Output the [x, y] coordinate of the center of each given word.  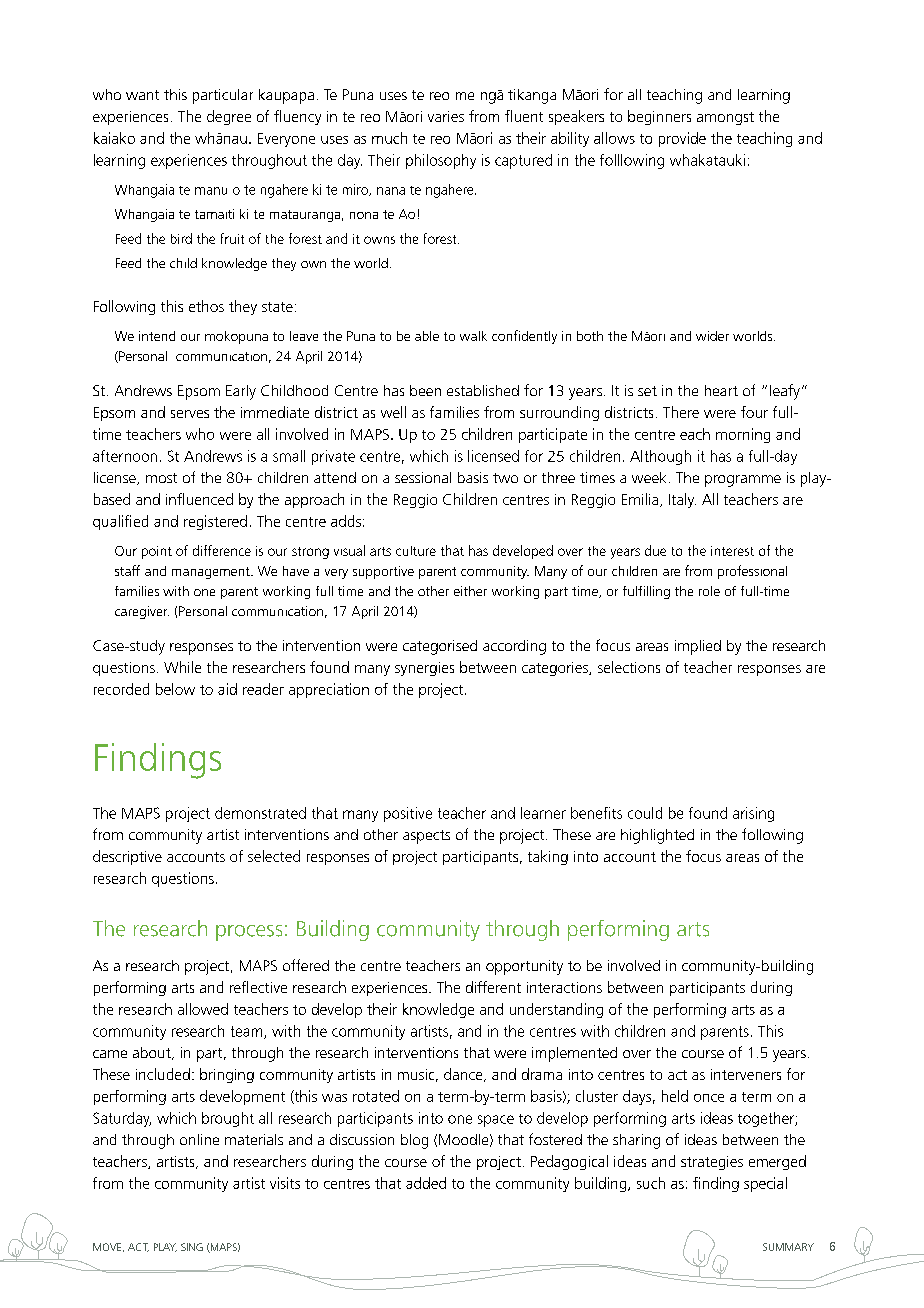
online [199, 1139]
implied [698, 647]
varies [446, 116]
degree [229, 117]
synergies [424, 669]
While [182, 667]
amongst [725, 118]
